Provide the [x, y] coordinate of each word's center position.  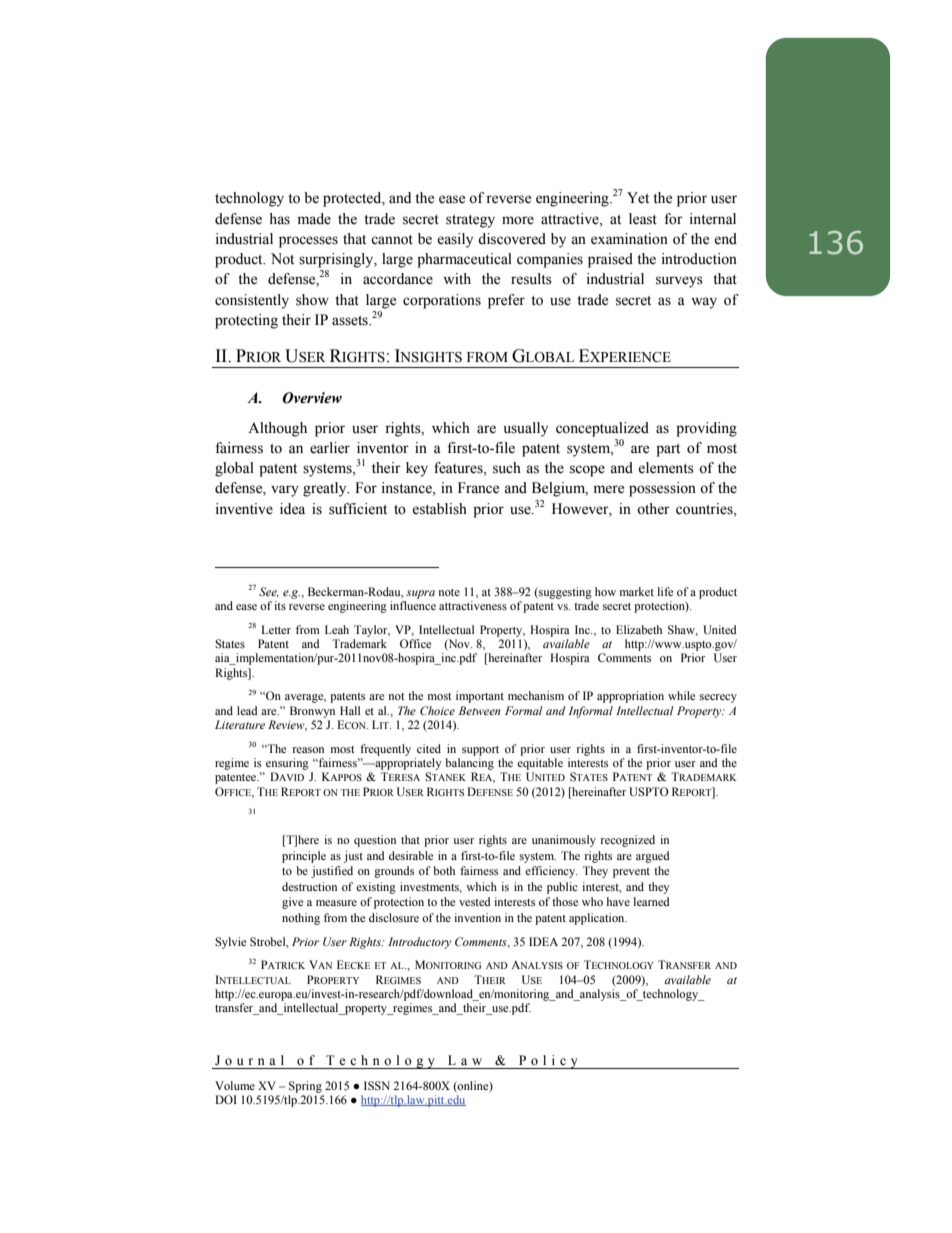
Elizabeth [639, 629]
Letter [276, 629]
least [643, 219]
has [279, 219]
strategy [470, 221]
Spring [305, 1087]
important [480, 697]
